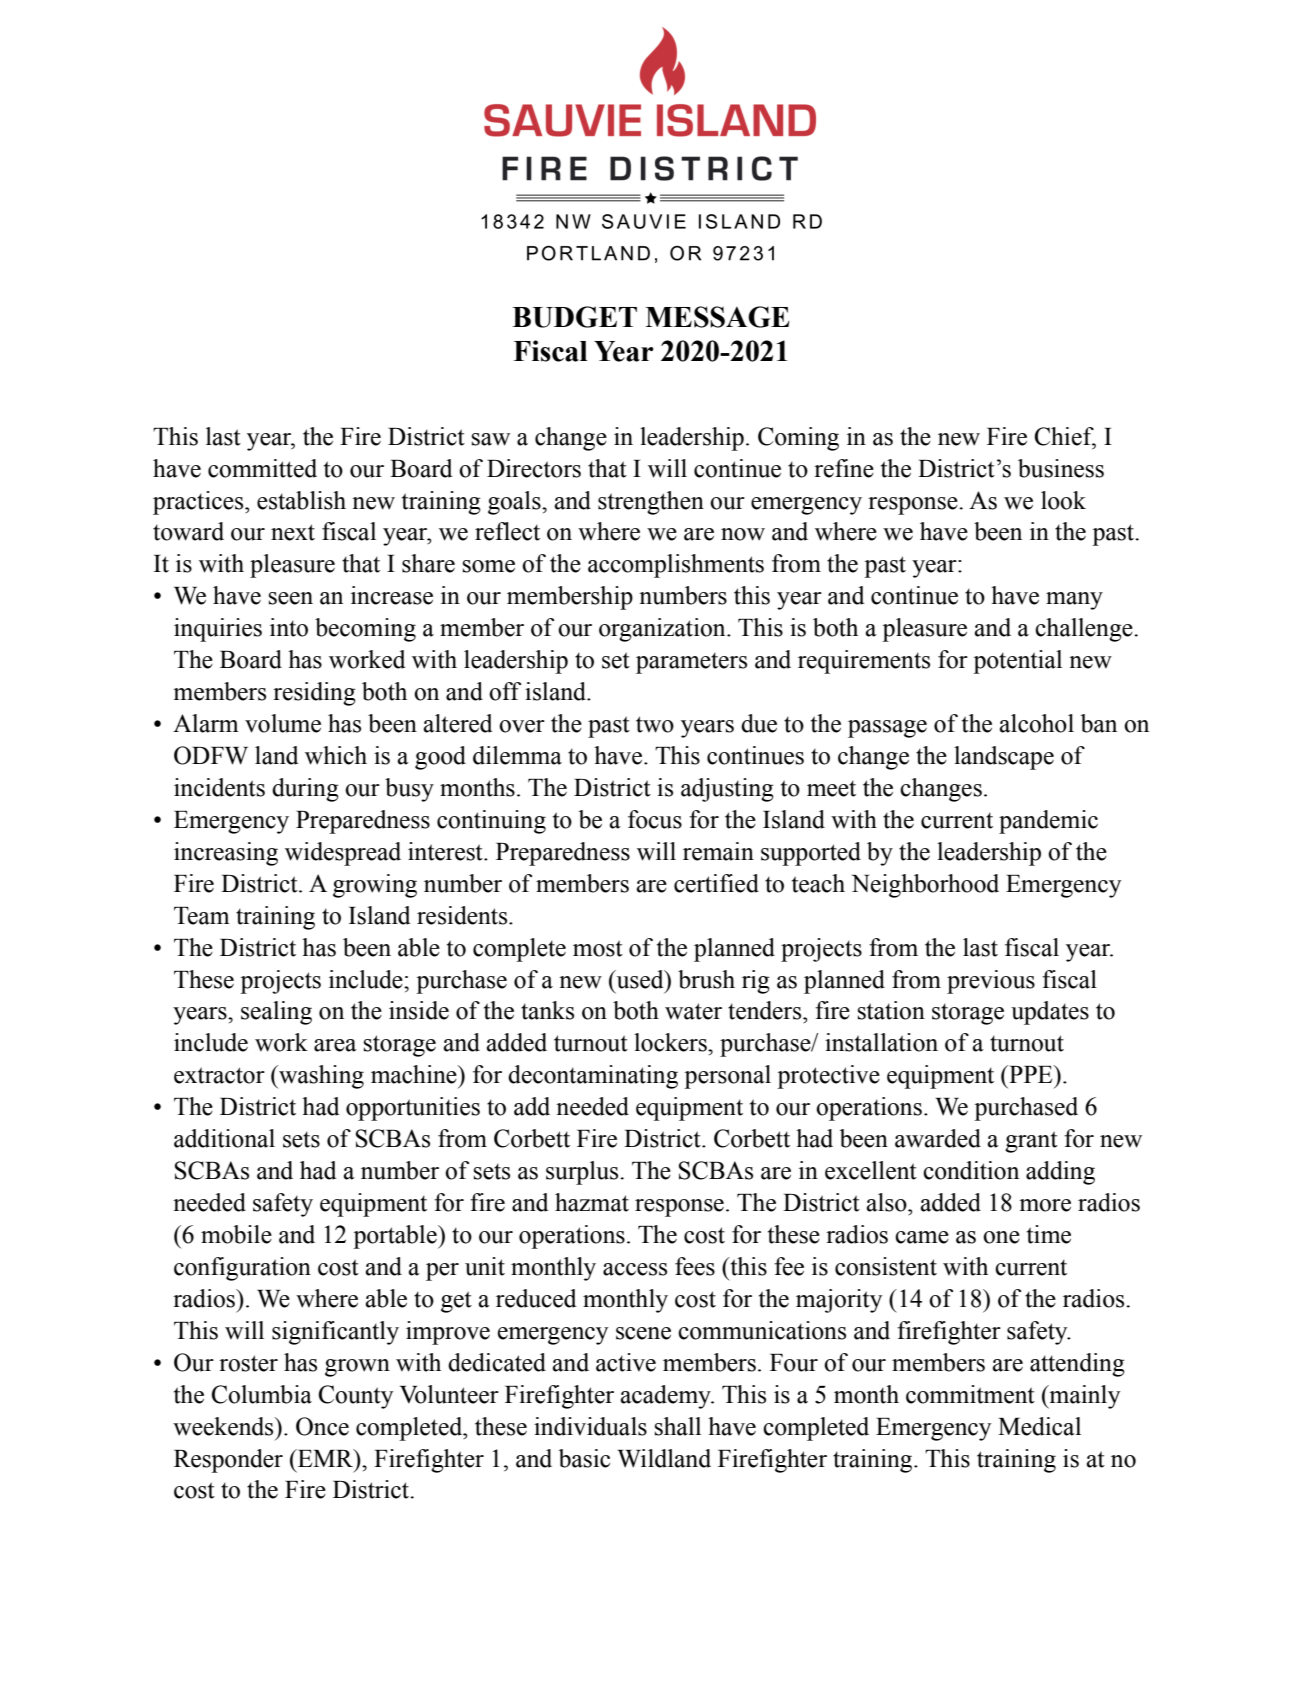 The height and width of the image is (1686, 1303). Describe the element at coordinates (678, 1426) in the image. I see `shall` at that location.
